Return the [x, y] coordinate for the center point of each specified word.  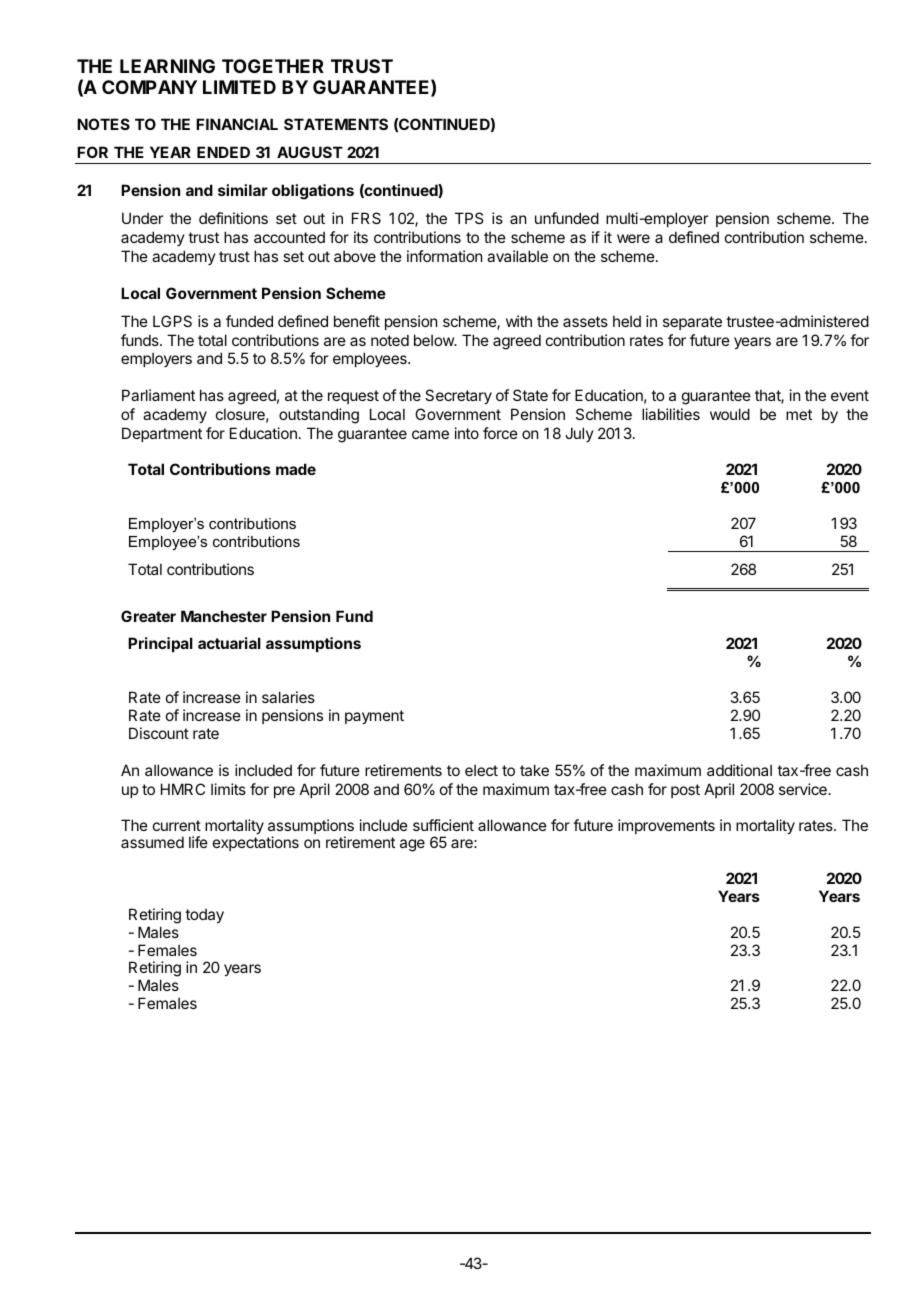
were [633, 238]
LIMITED [239, 87]
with [519, 321]
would [730, 414]
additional [739, 770]
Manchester [224, 616]
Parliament [158, 395]
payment [374, 717]
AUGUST [310, 152]
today [204, 915]
